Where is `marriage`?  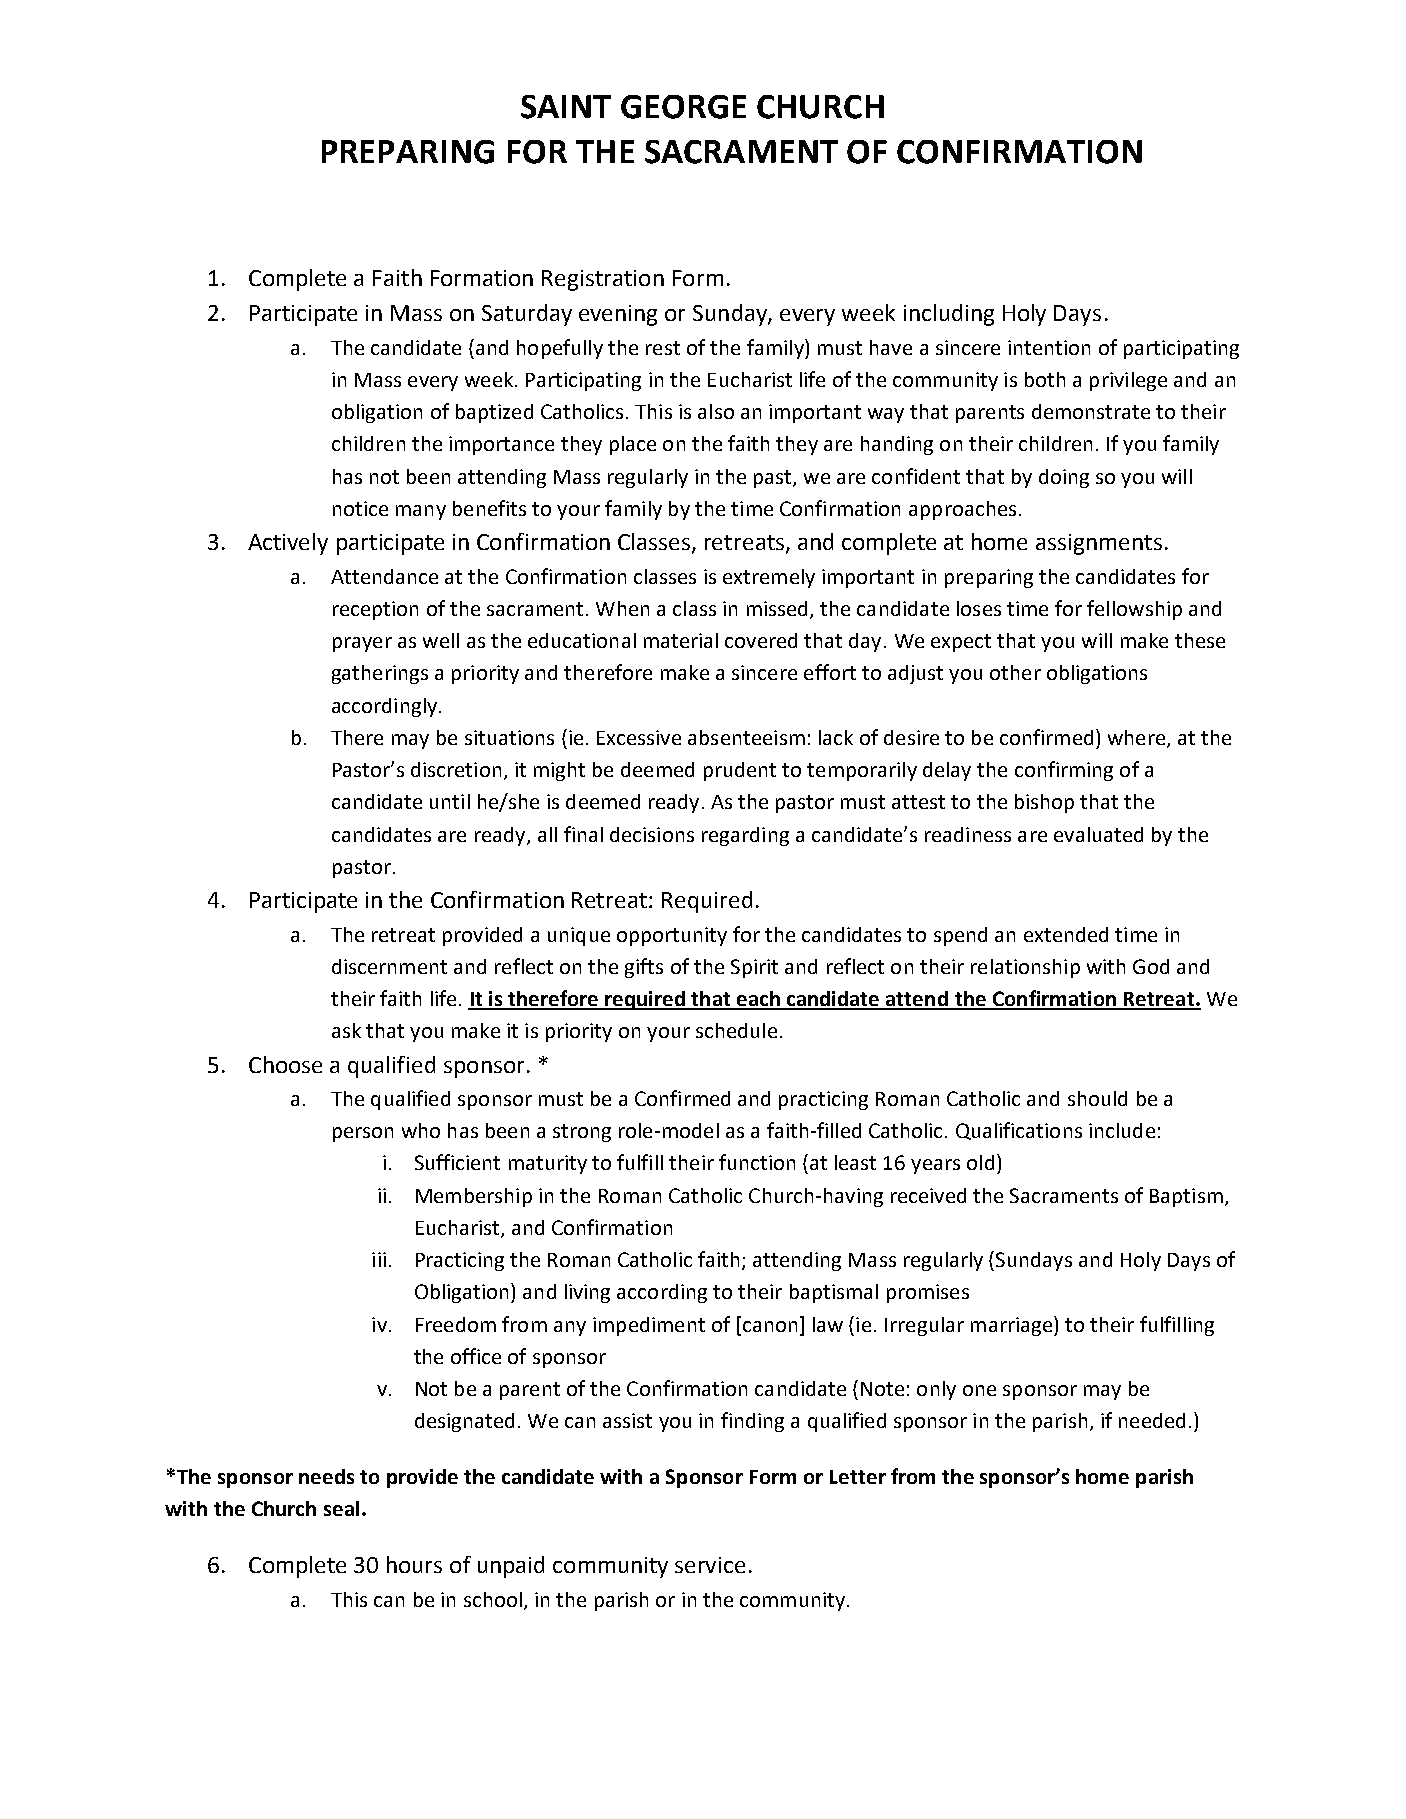 marriage is located at coordinates (1011, 1326).
